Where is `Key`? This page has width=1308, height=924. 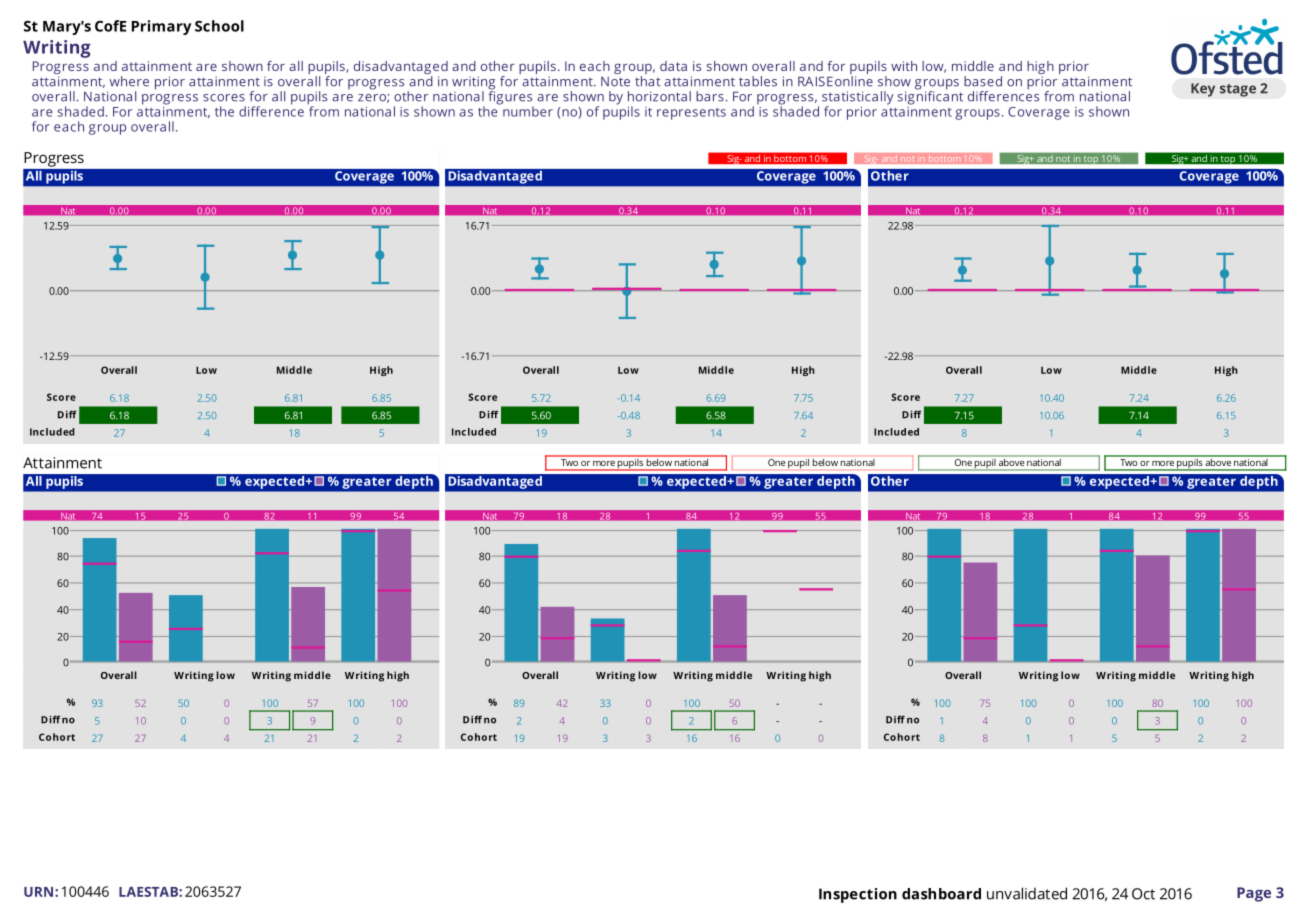
Key is located at coordinates (1203, 90).
